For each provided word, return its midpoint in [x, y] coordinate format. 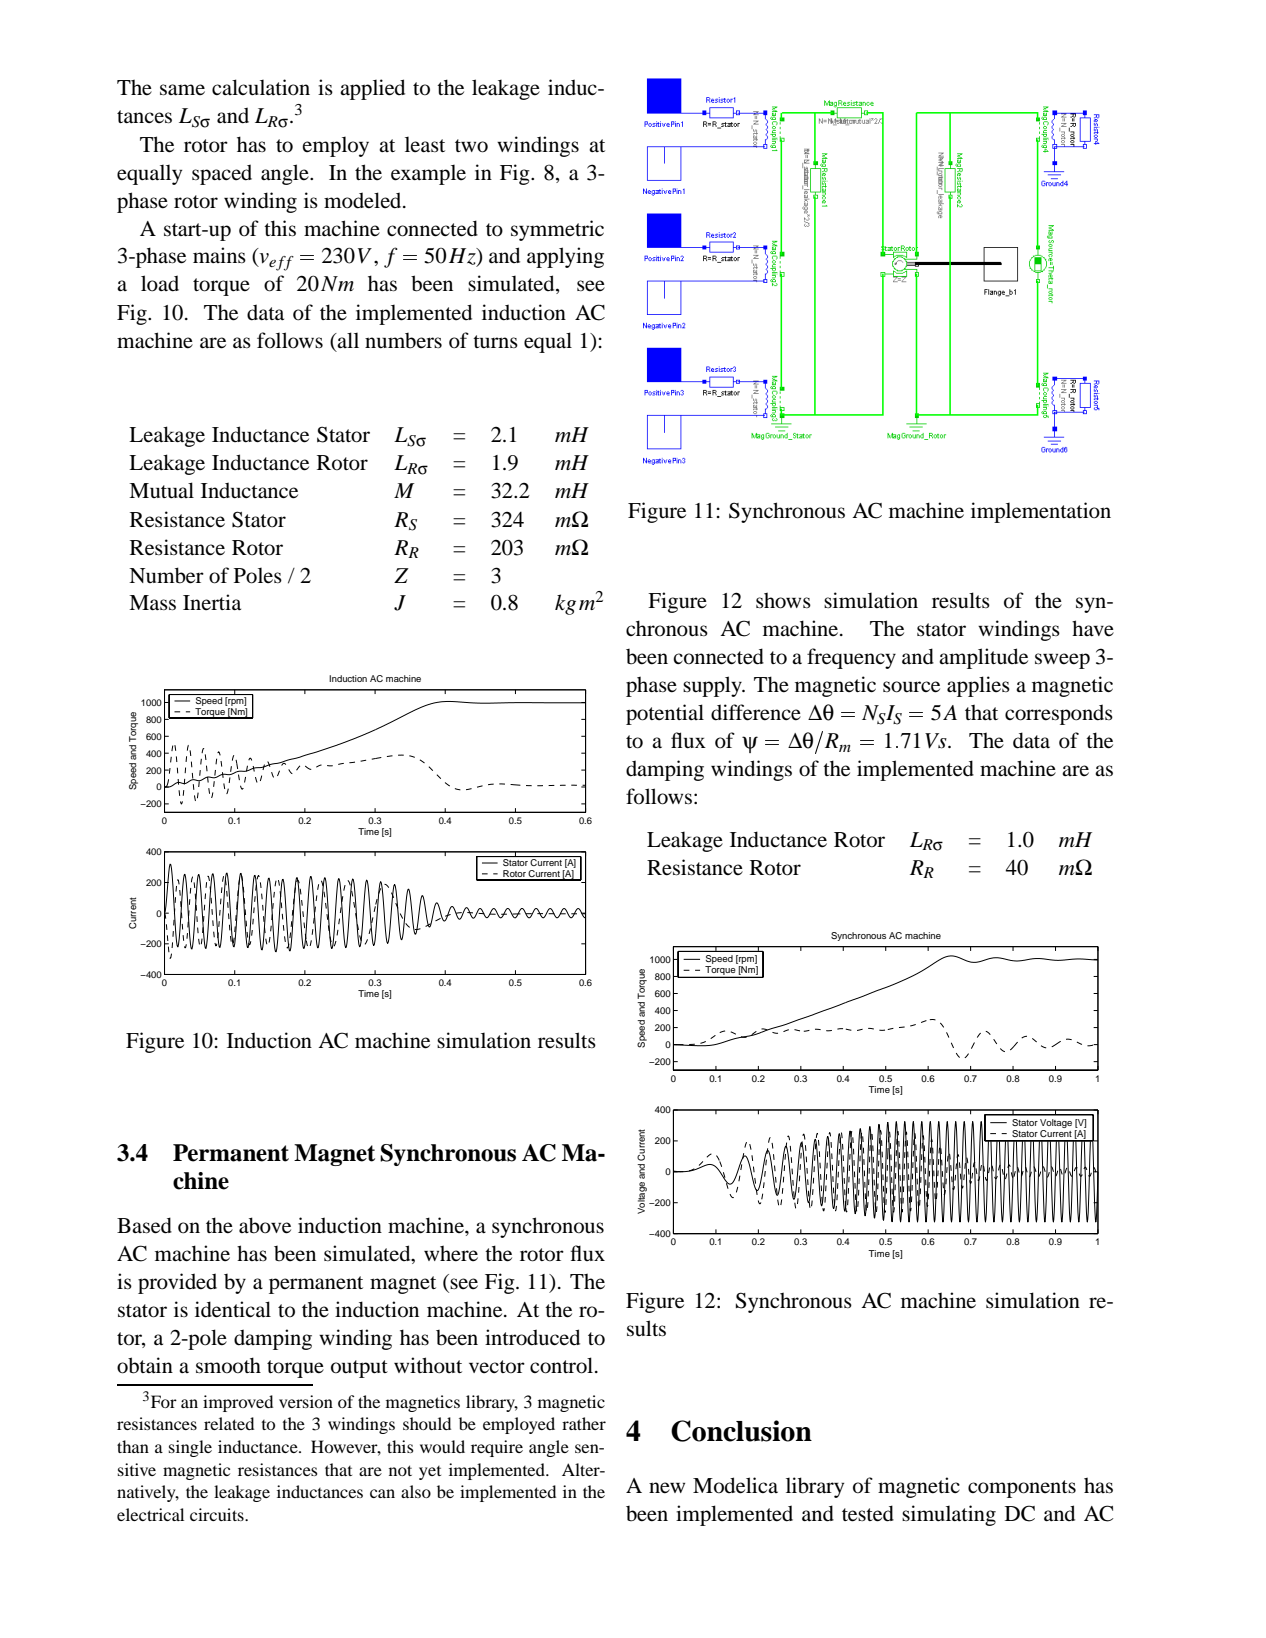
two [471, 146]
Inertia [212, 602]
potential [665, 714]
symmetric [557, 230]
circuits [218, 1514]
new [667, 1488]
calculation [261, 87]
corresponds [1059, 714]
